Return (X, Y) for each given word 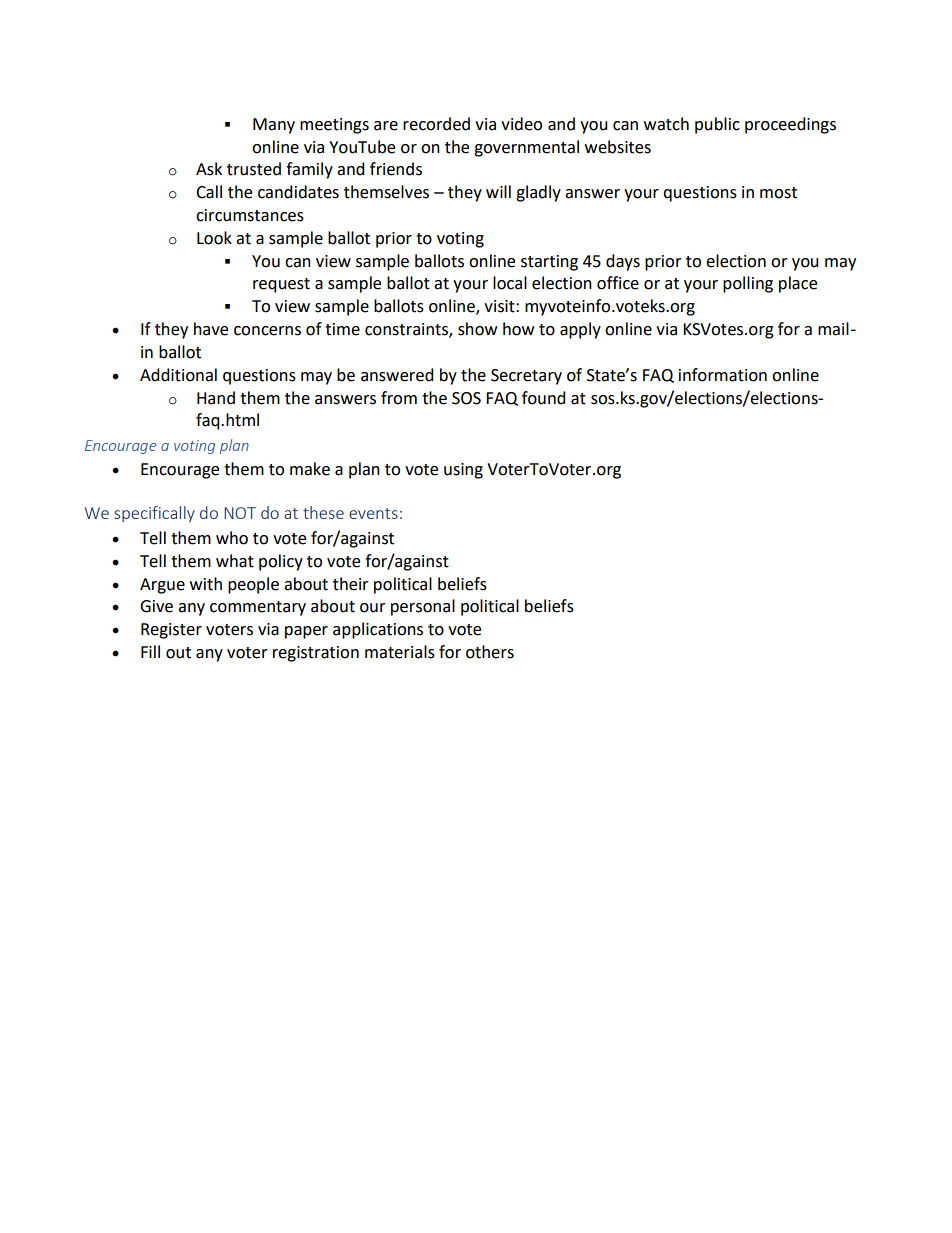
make (310, 469)
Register (171, 631)
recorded (436, 124)
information (723, 375)
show (477, 329)
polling (748, 284)
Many (274, 126)
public (717, 125)
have (211, 329)
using (463, 471)
